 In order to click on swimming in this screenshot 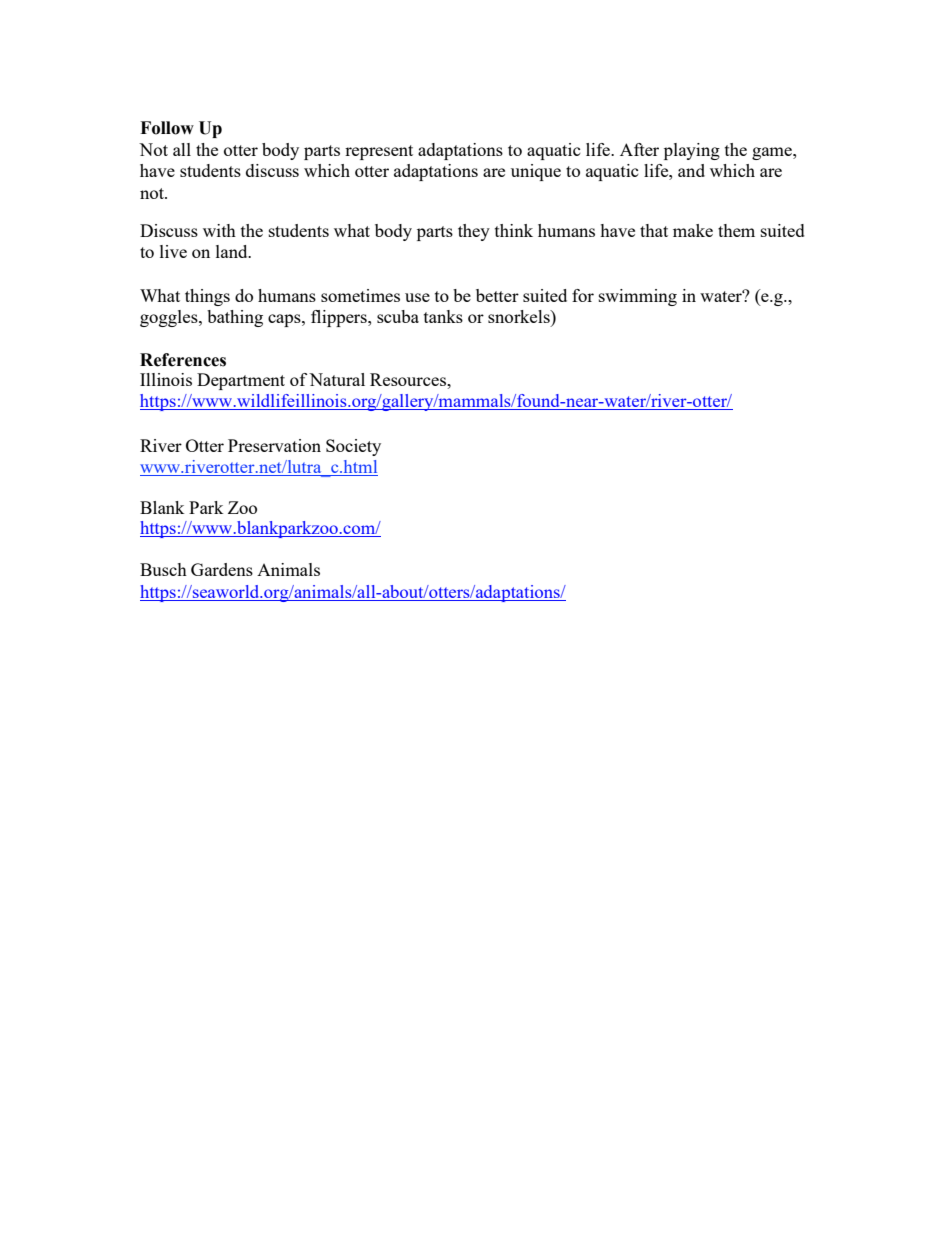, I will do `click(638, 297)`.
